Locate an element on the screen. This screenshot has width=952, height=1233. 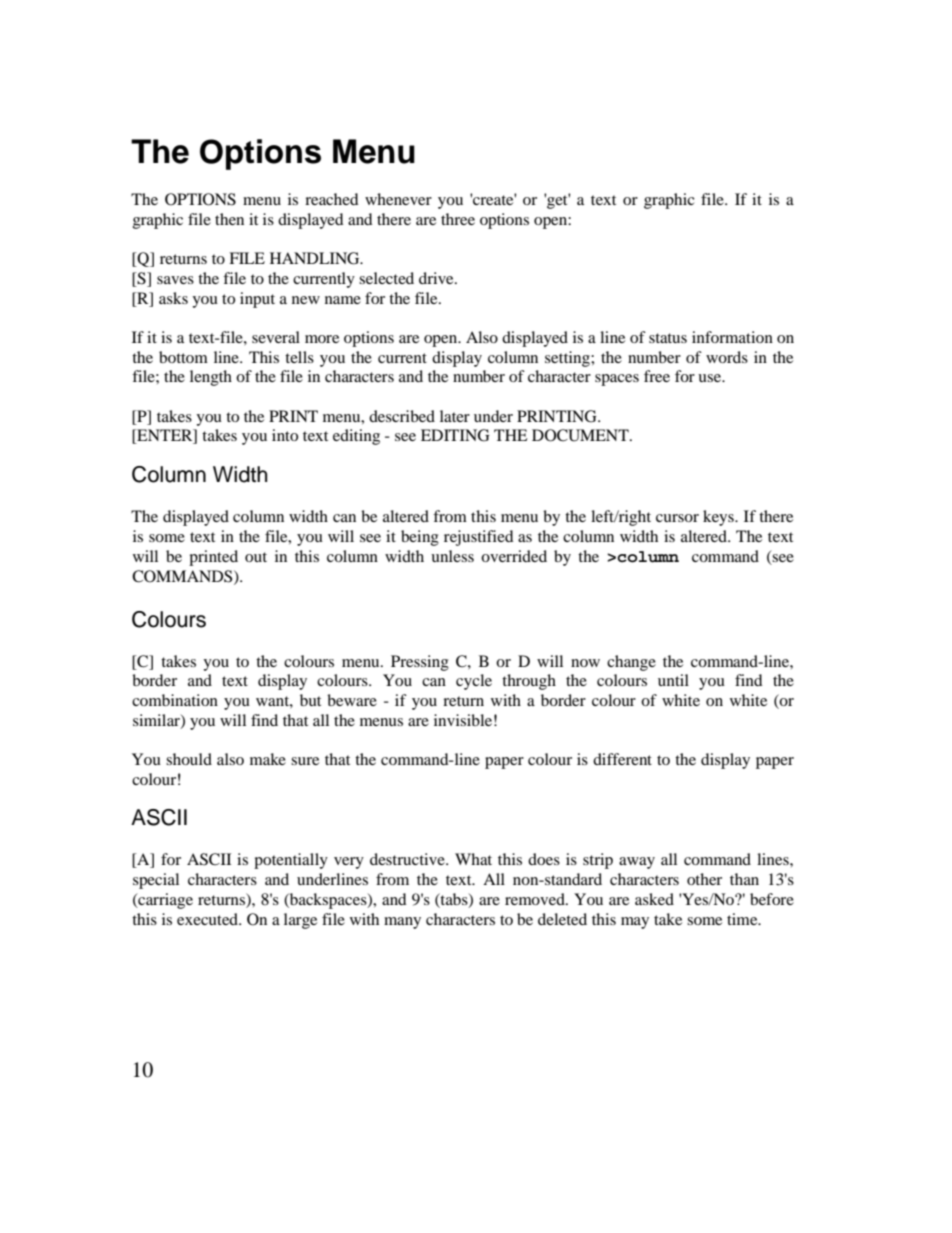
executed is located at coordinates (209, 919).
